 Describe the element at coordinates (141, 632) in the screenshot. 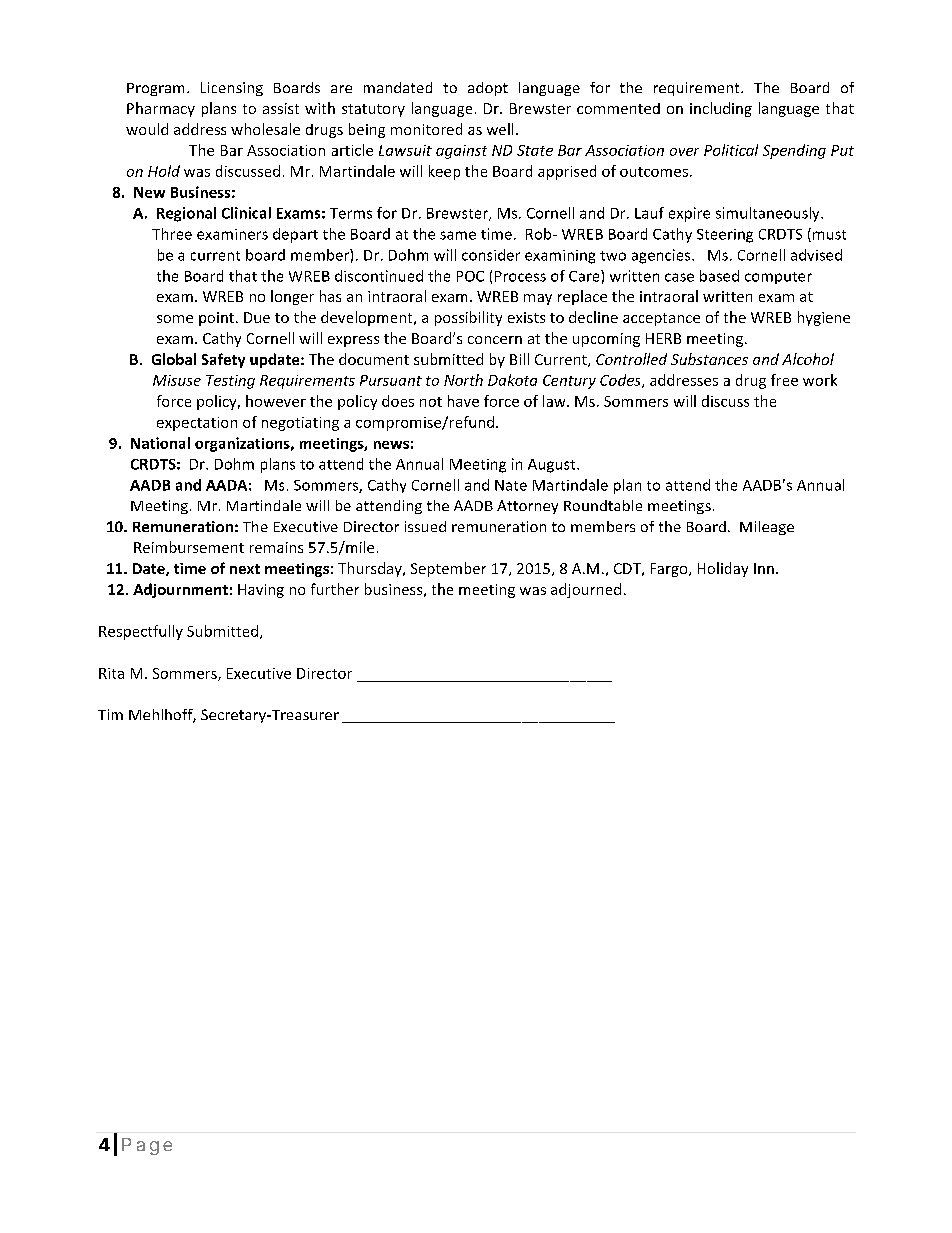

I see `Respectfully` at that location.
